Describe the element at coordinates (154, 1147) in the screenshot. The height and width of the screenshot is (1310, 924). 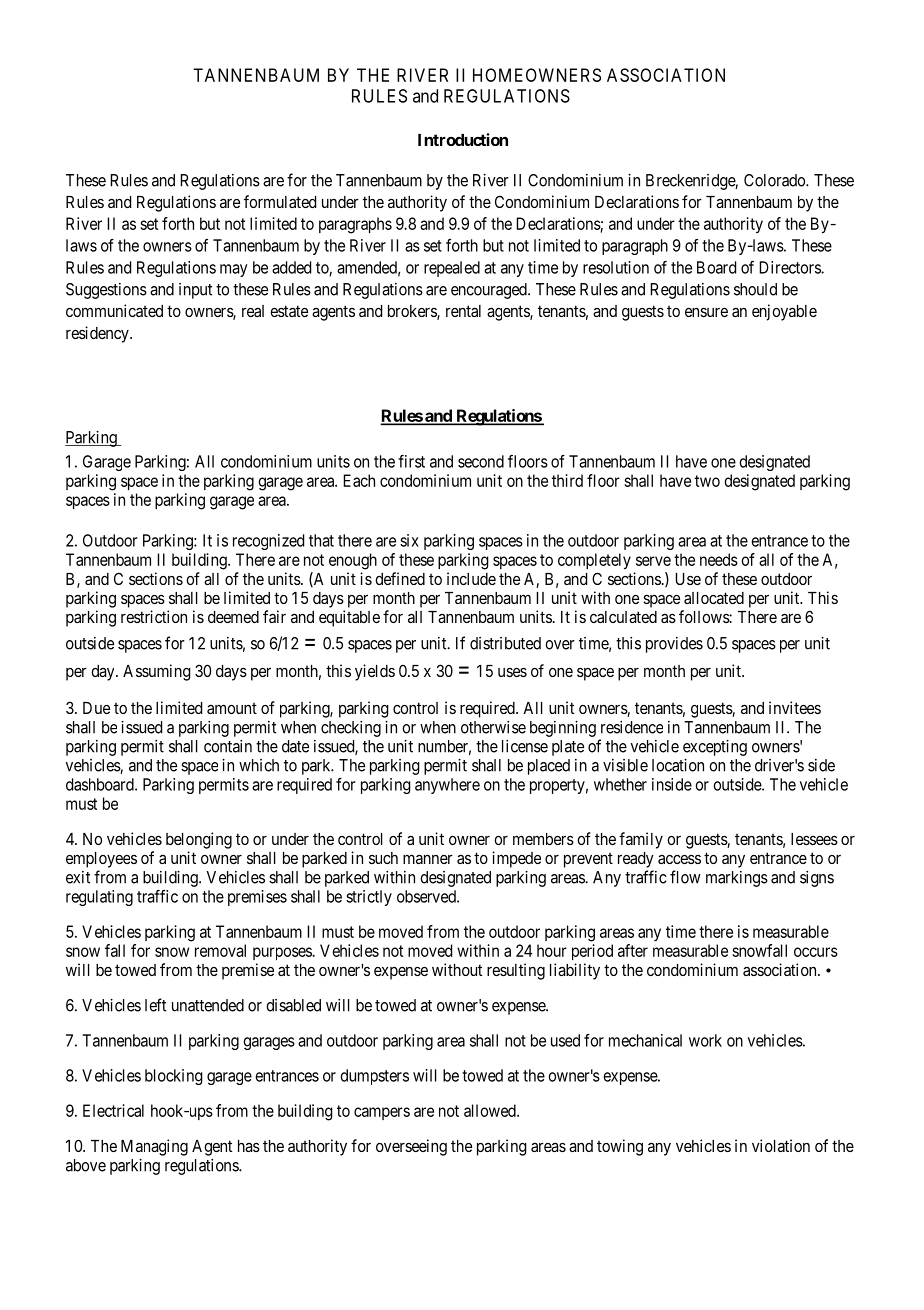
I see `Managing` at that location.
